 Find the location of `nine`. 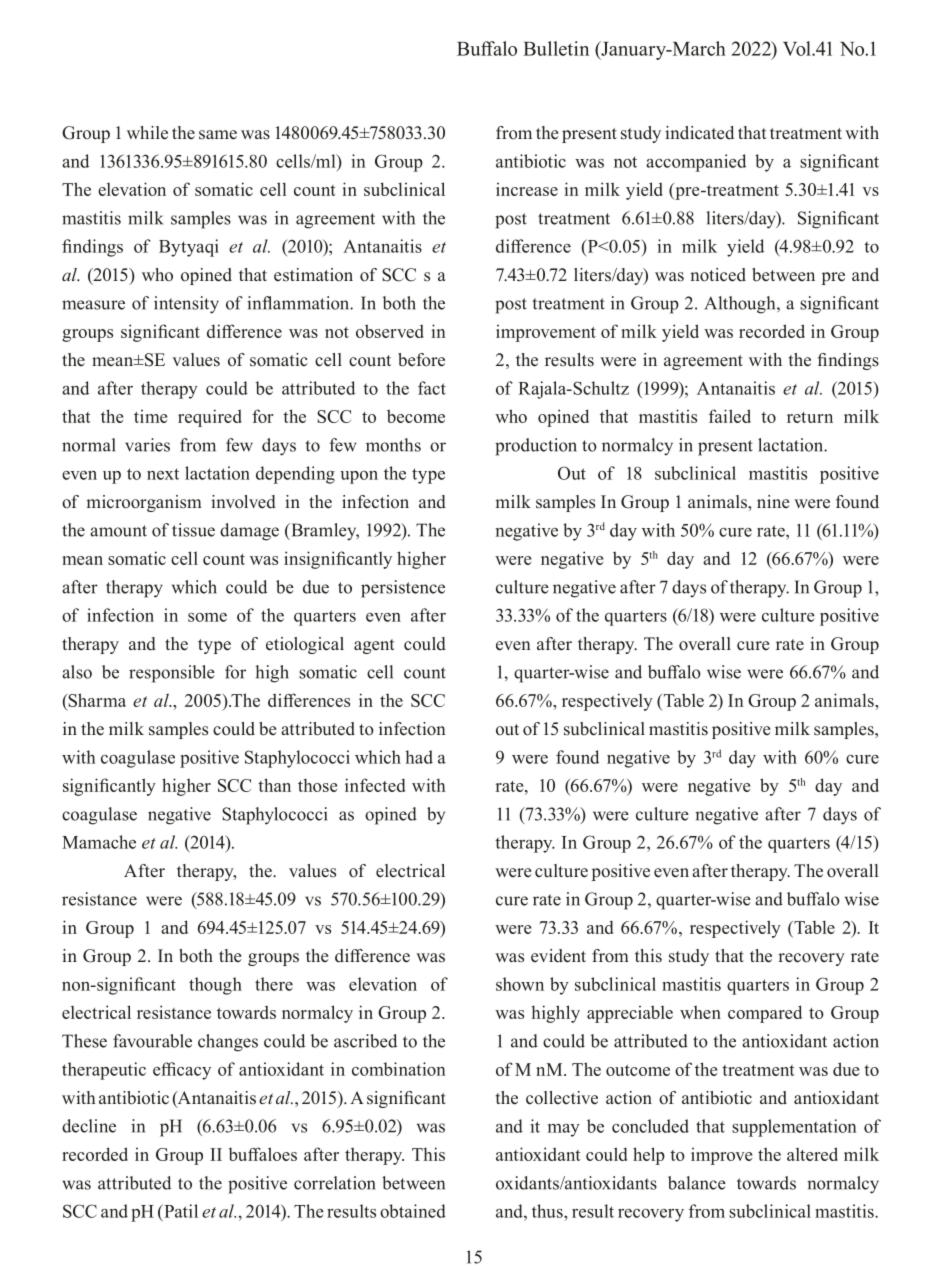

nine is located at coordinates (773, 502).
